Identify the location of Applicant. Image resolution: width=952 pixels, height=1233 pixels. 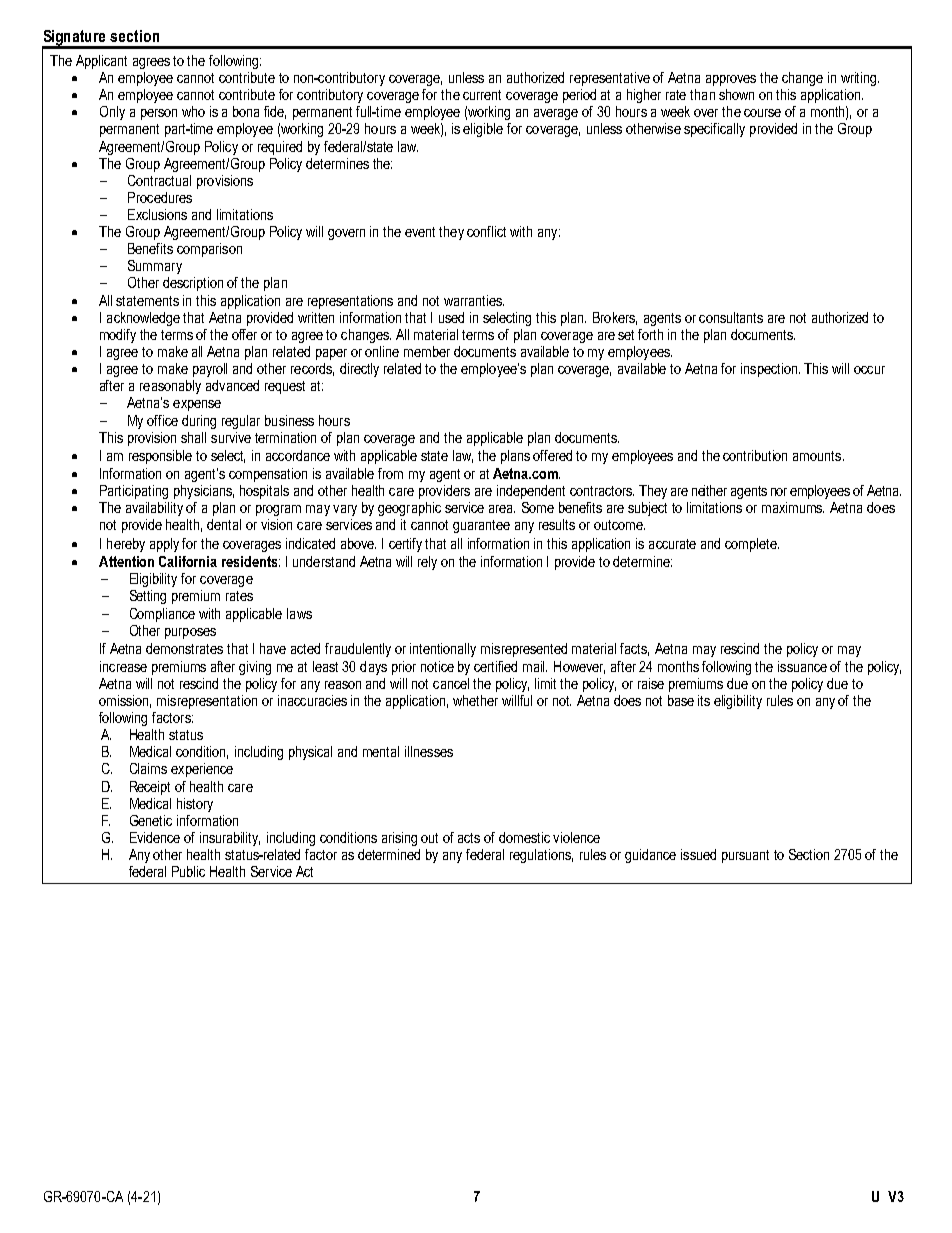
(101, 62).
